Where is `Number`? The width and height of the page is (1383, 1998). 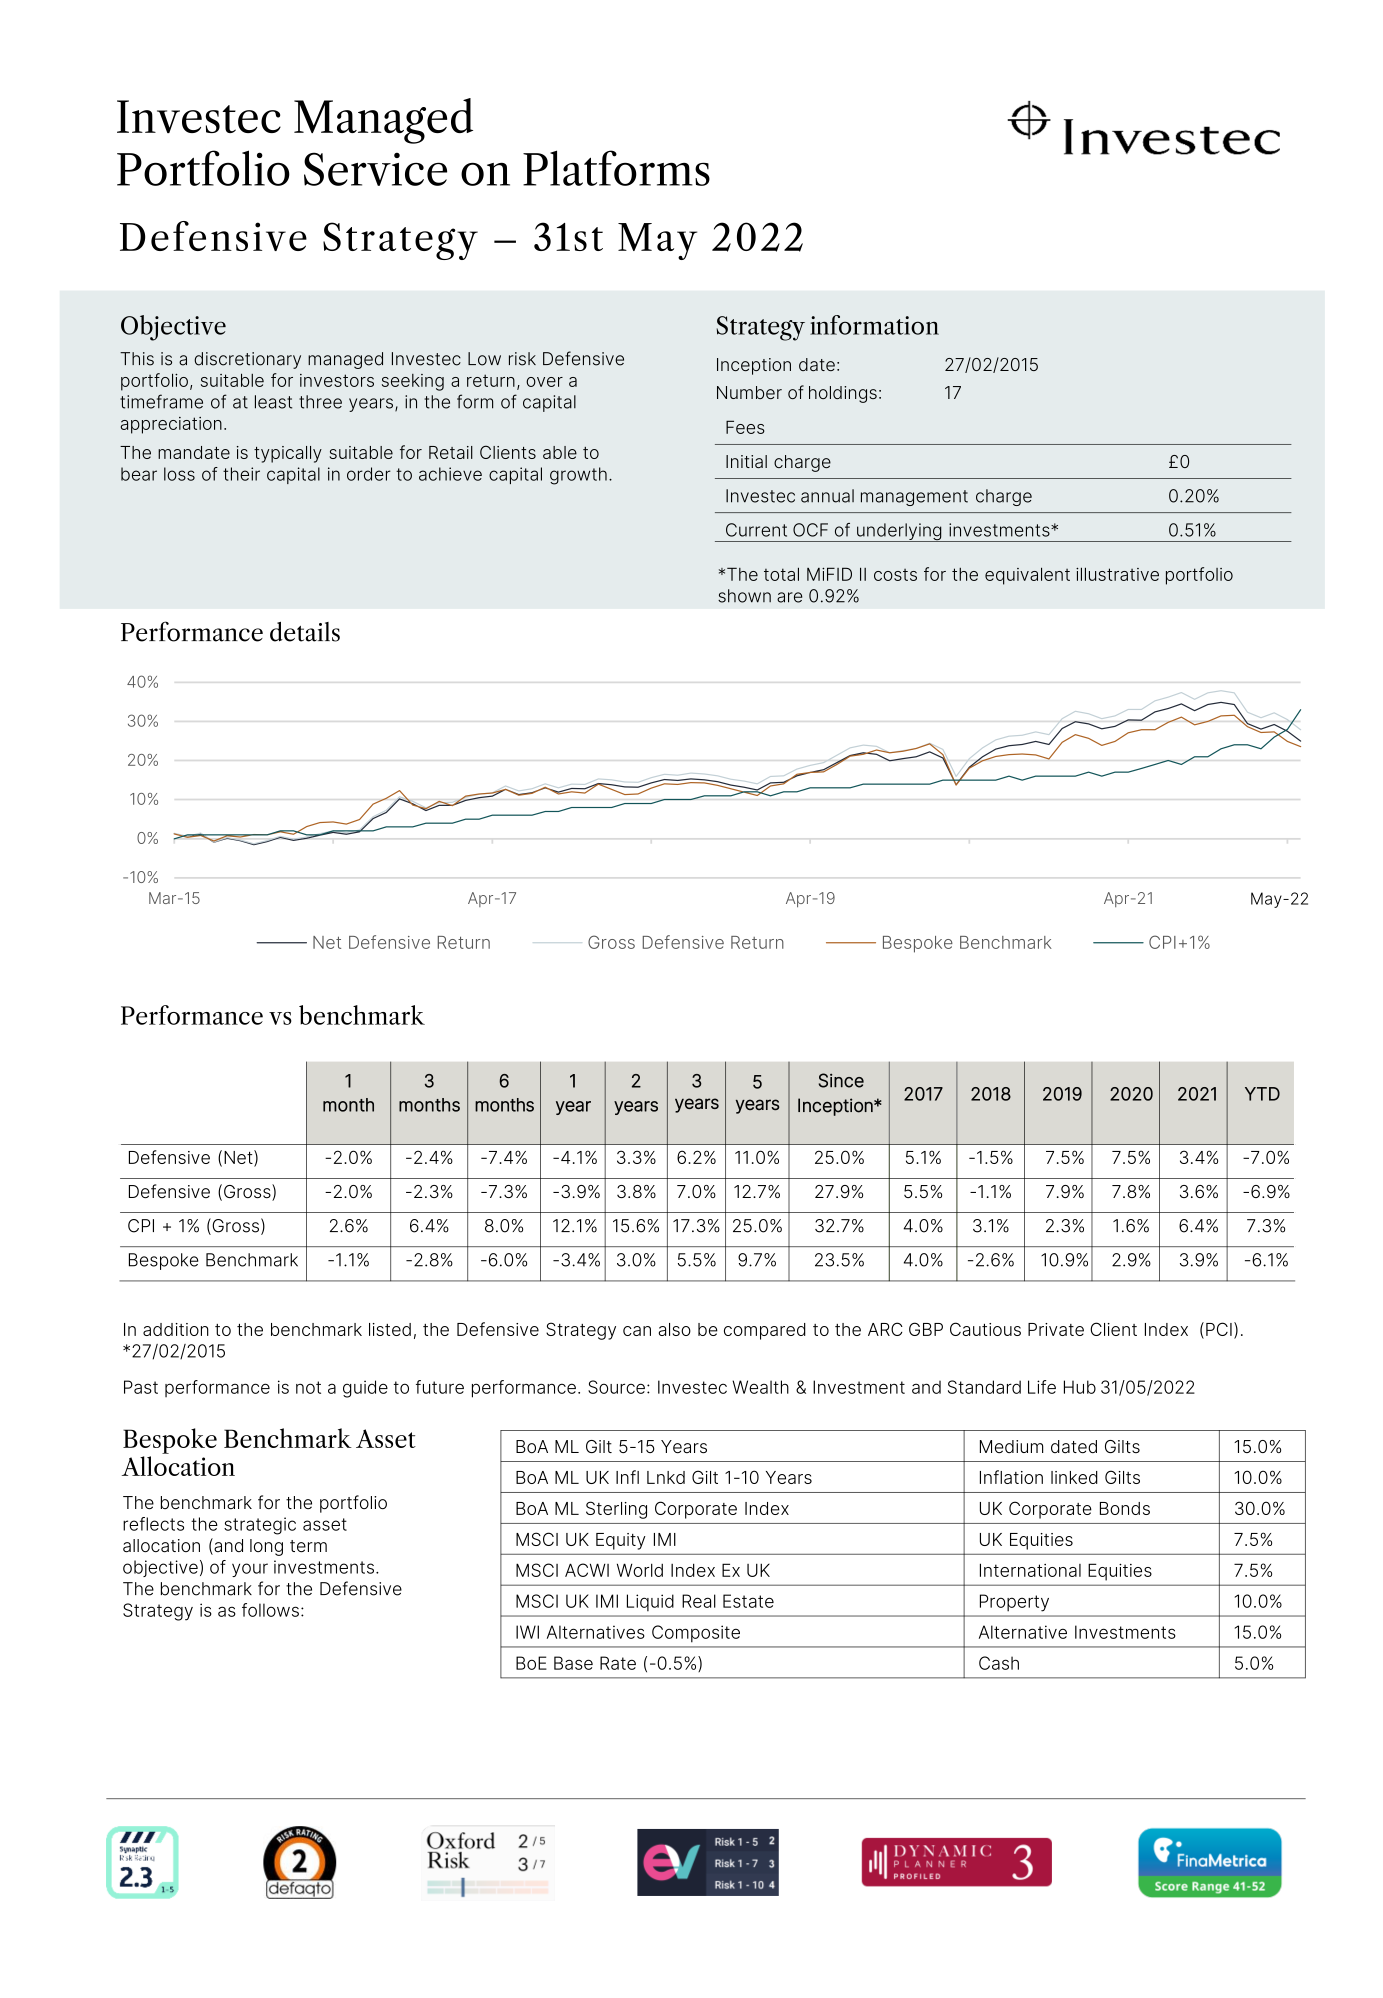 Number is located at coordinates (749, 392).
